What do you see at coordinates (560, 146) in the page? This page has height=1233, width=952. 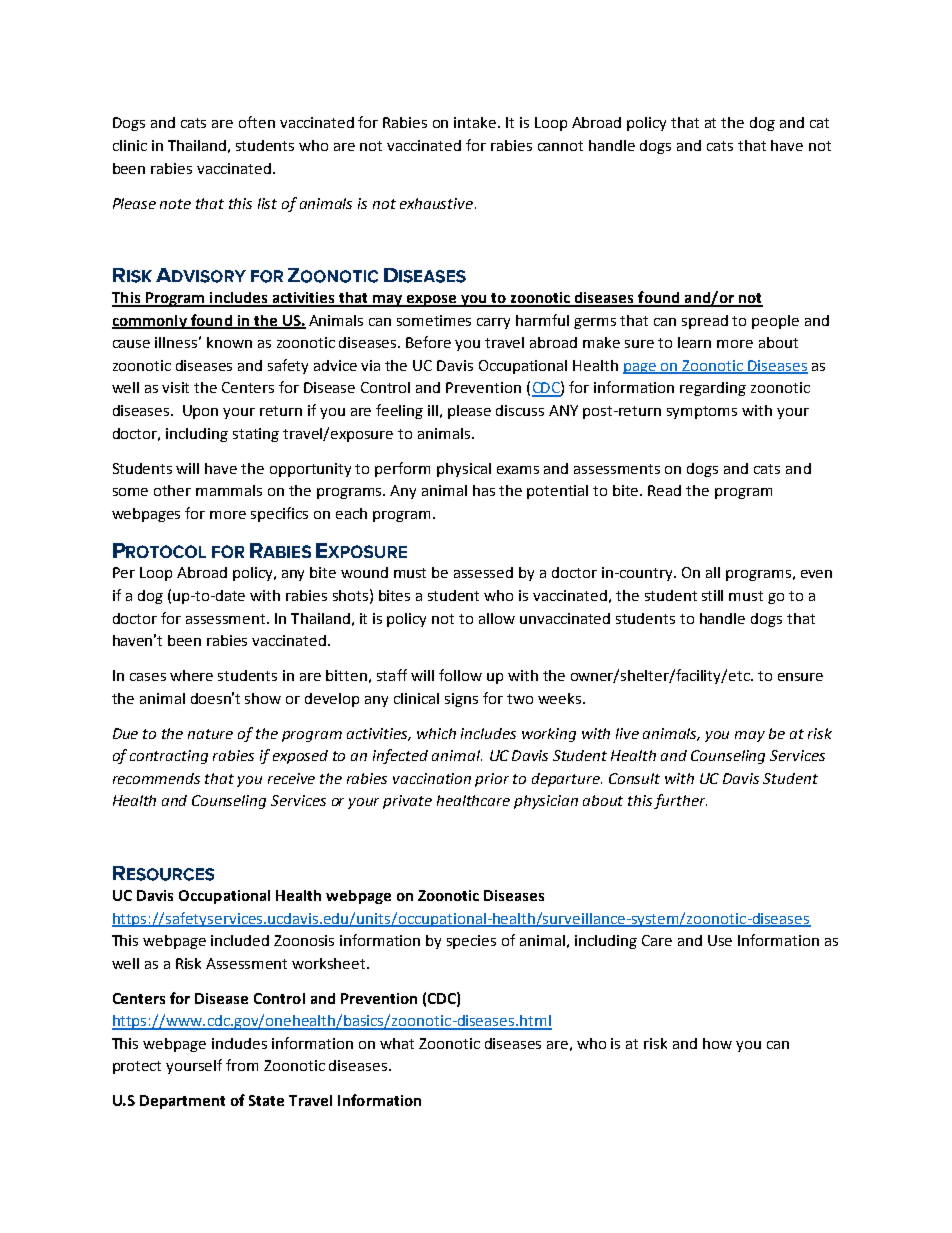 I see `cannot` at bounding box center [560, 146].
